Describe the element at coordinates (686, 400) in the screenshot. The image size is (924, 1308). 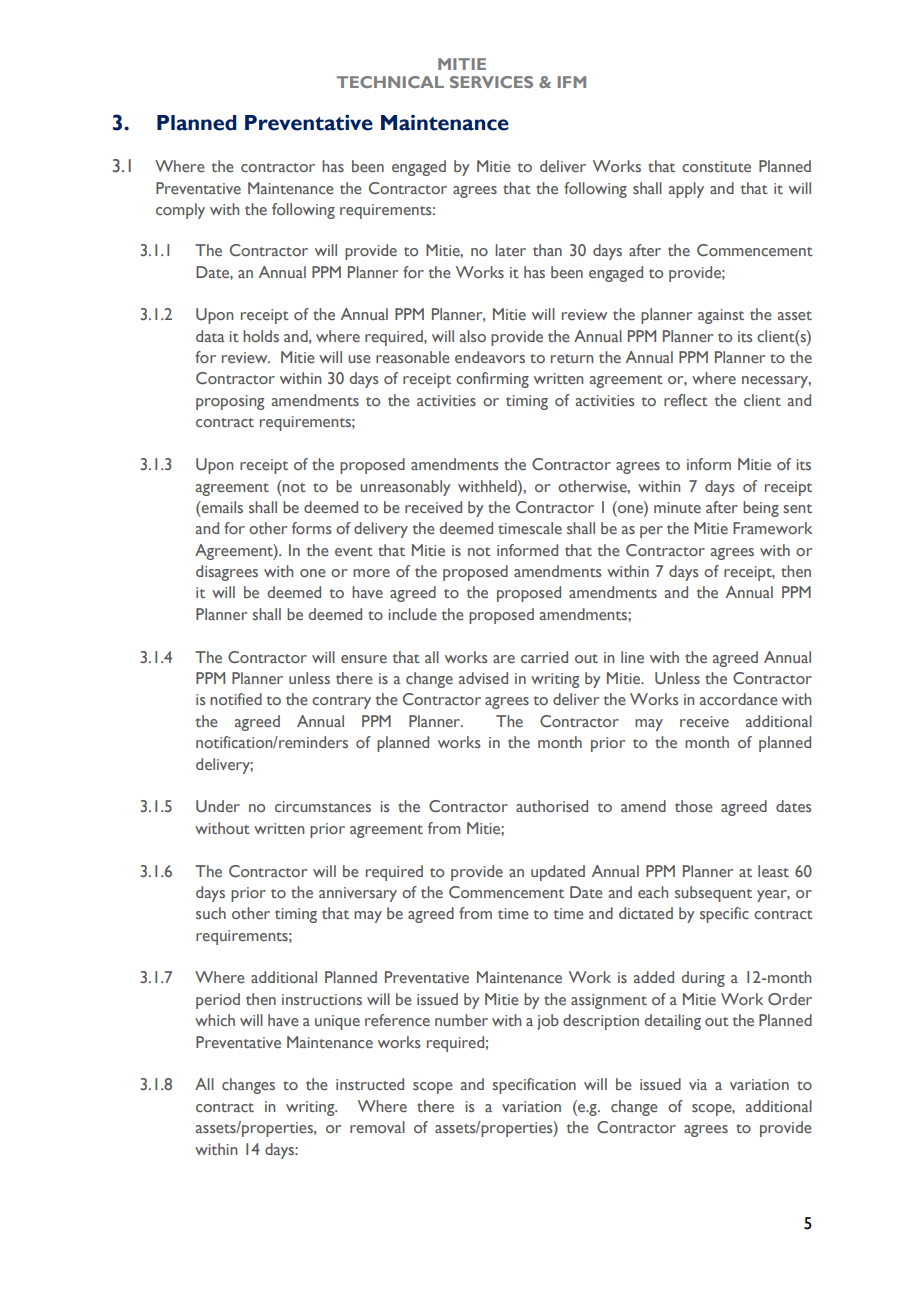
I see `reflect` at that location.
